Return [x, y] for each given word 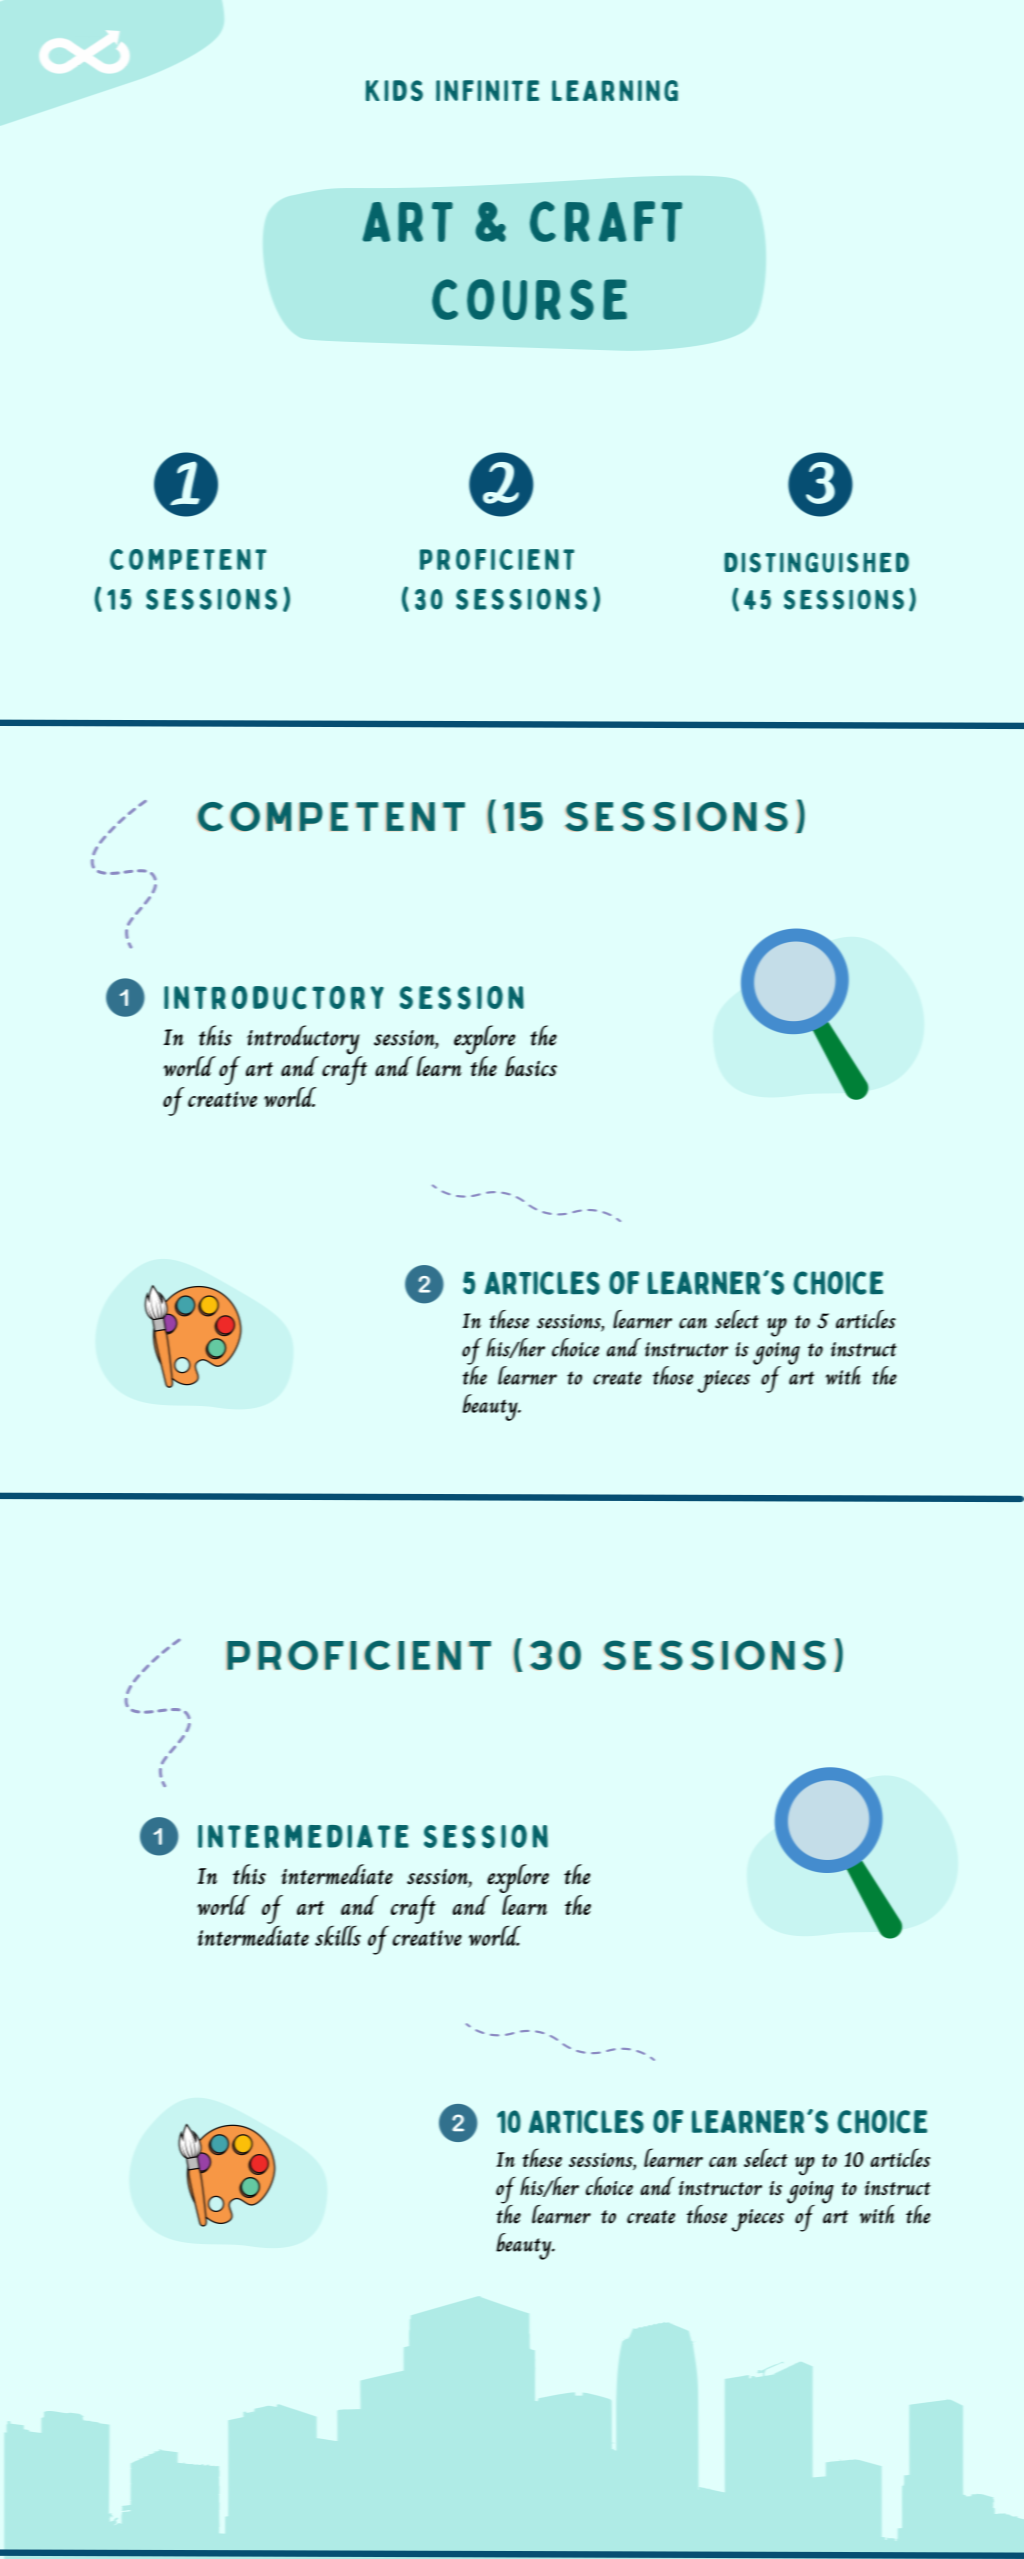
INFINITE [487, 90]
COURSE [529, 299]
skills [338, 1935]
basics [531, 1066]
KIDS [394, 90]
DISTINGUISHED [816, 562]
